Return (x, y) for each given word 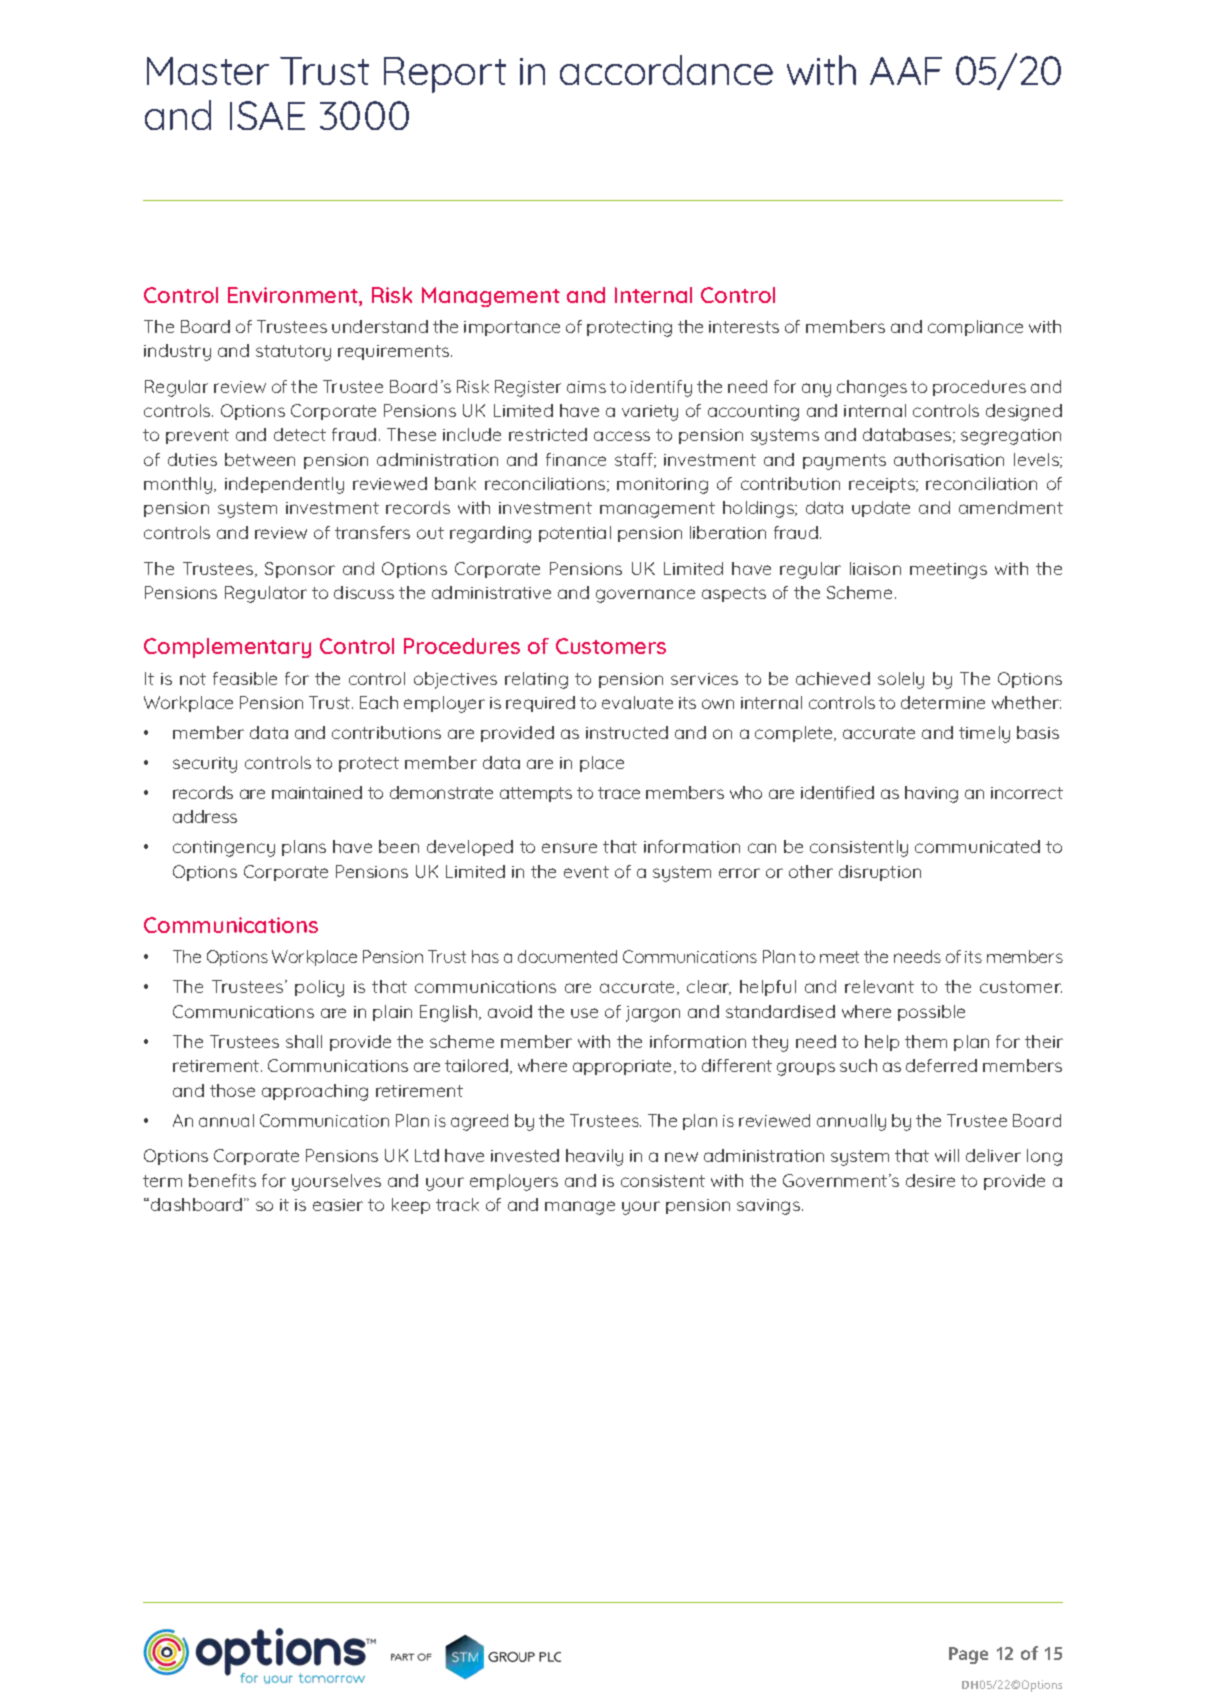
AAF (906, 71)
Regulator (266, 594)
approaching (315, 1092)
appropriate (624, 1067)
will (947, 1155)
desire (930, 1180)
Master (208, 71)
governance (645, 596)
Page (968, 1655)
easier (338, 1205)
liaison (875, 568)
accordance (666, 70)
